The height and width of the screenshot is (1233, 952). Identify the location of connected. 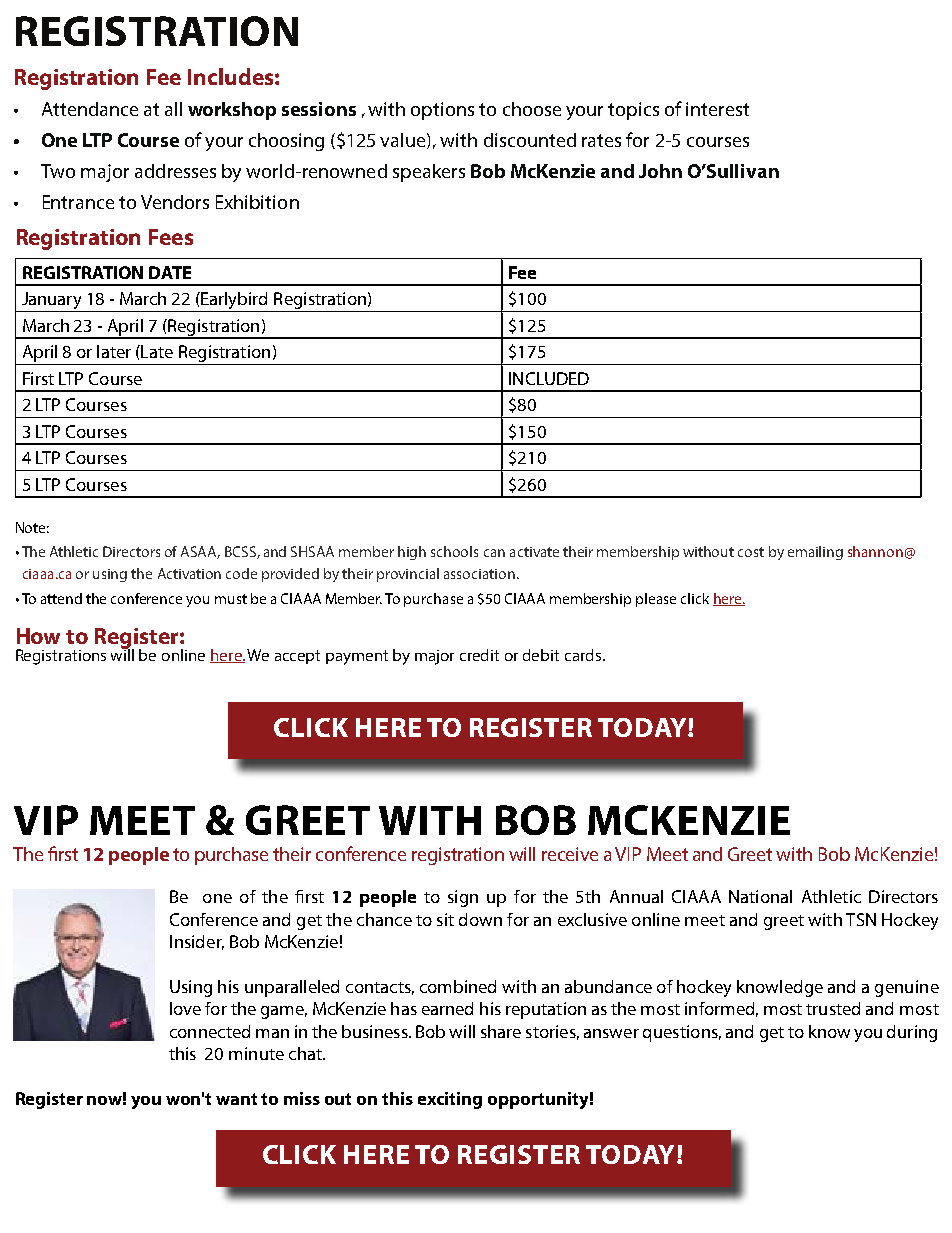
(210, 1031).
